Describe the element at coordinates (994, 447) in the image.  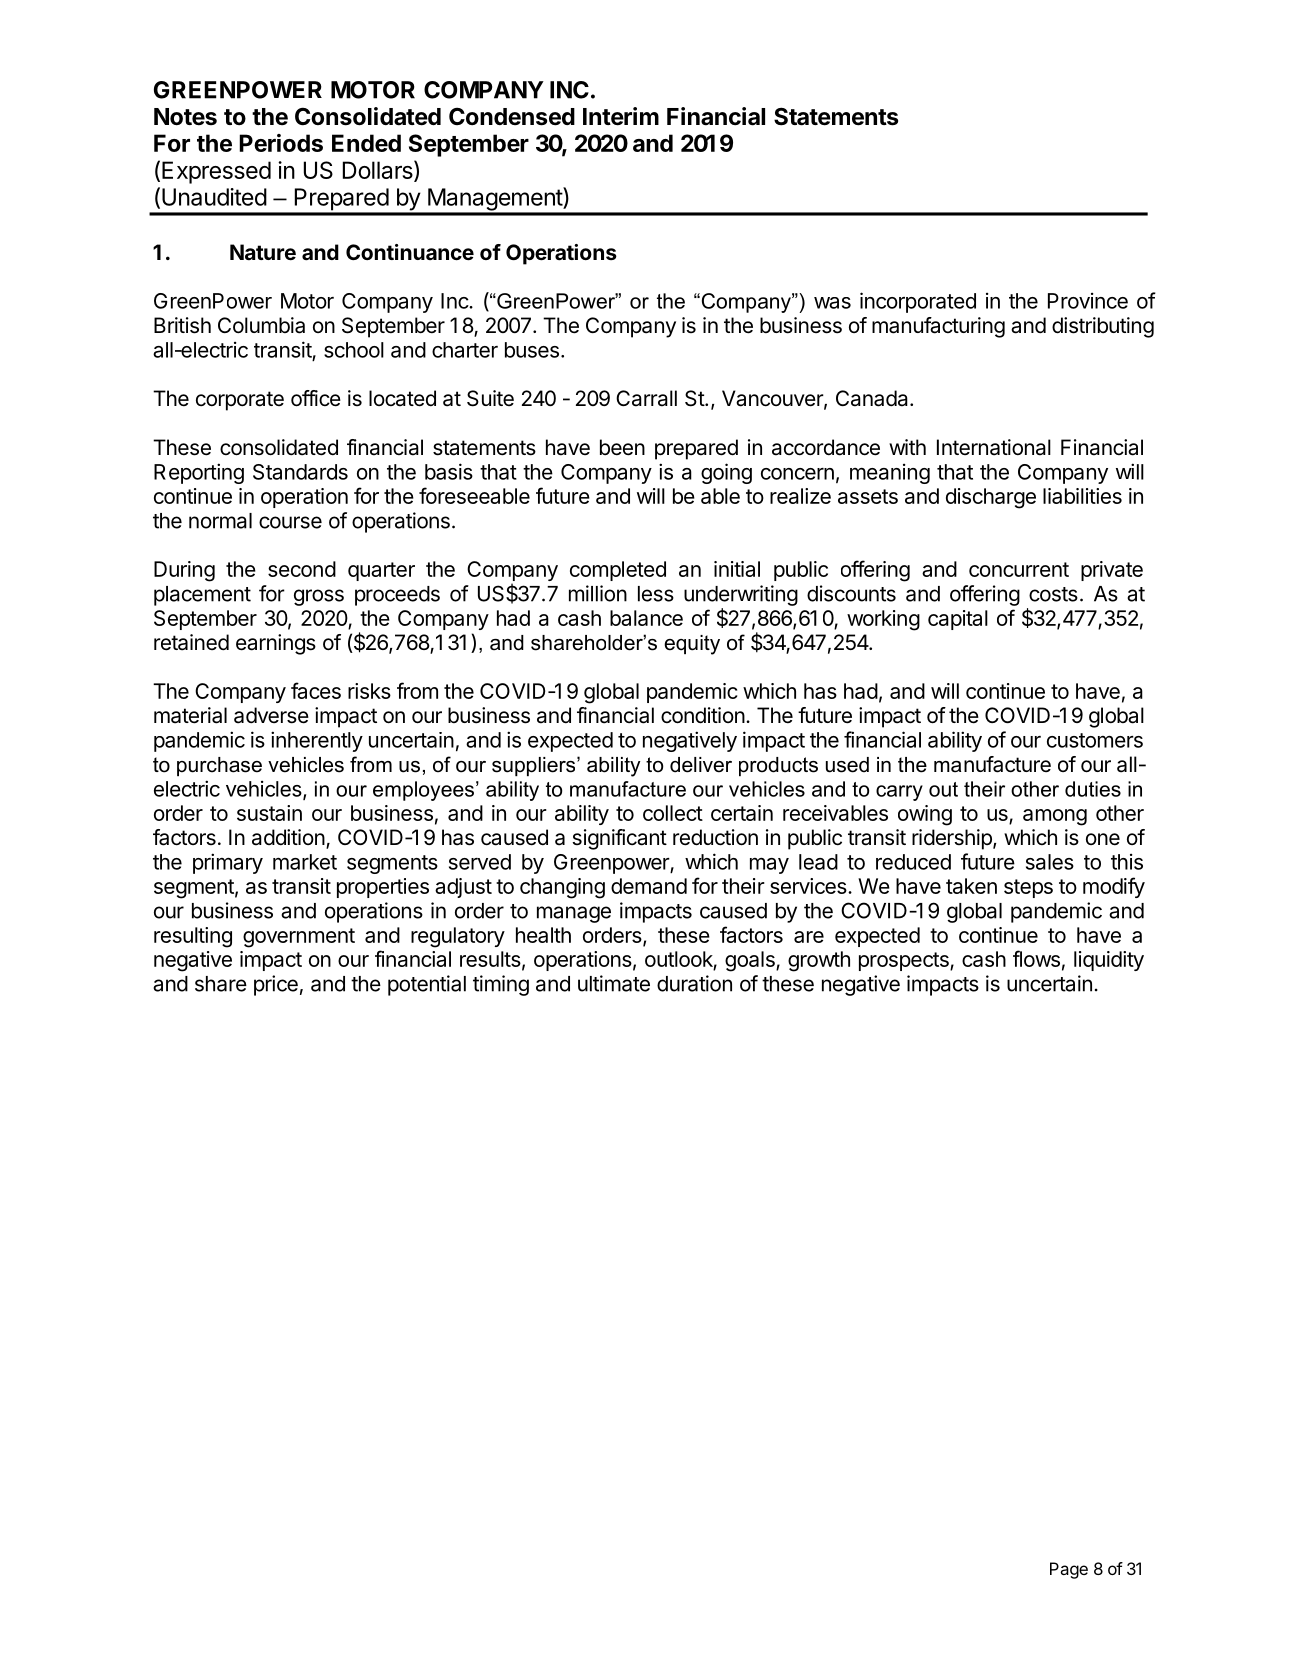
I see `International` at that location.
